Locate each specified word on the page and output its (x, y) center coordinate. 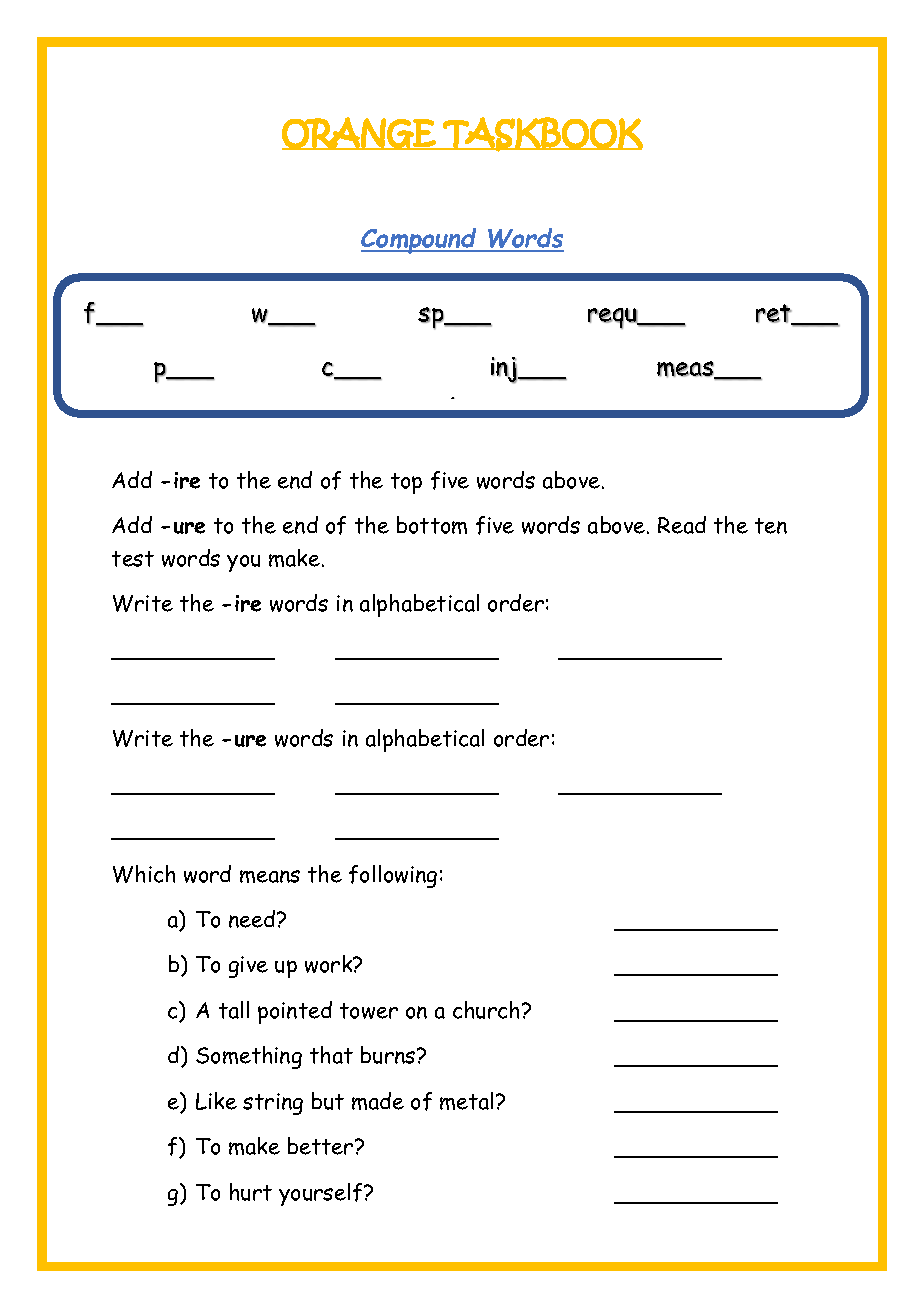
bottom (432, 525)
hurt (251, 1192)
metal (468, 1101)
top (406, 483)
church (488, 1010)
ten (771, 526)
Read (682, 525)
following (393, 876)
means (270, 876)
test (133, 559)
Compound (420, 241)
